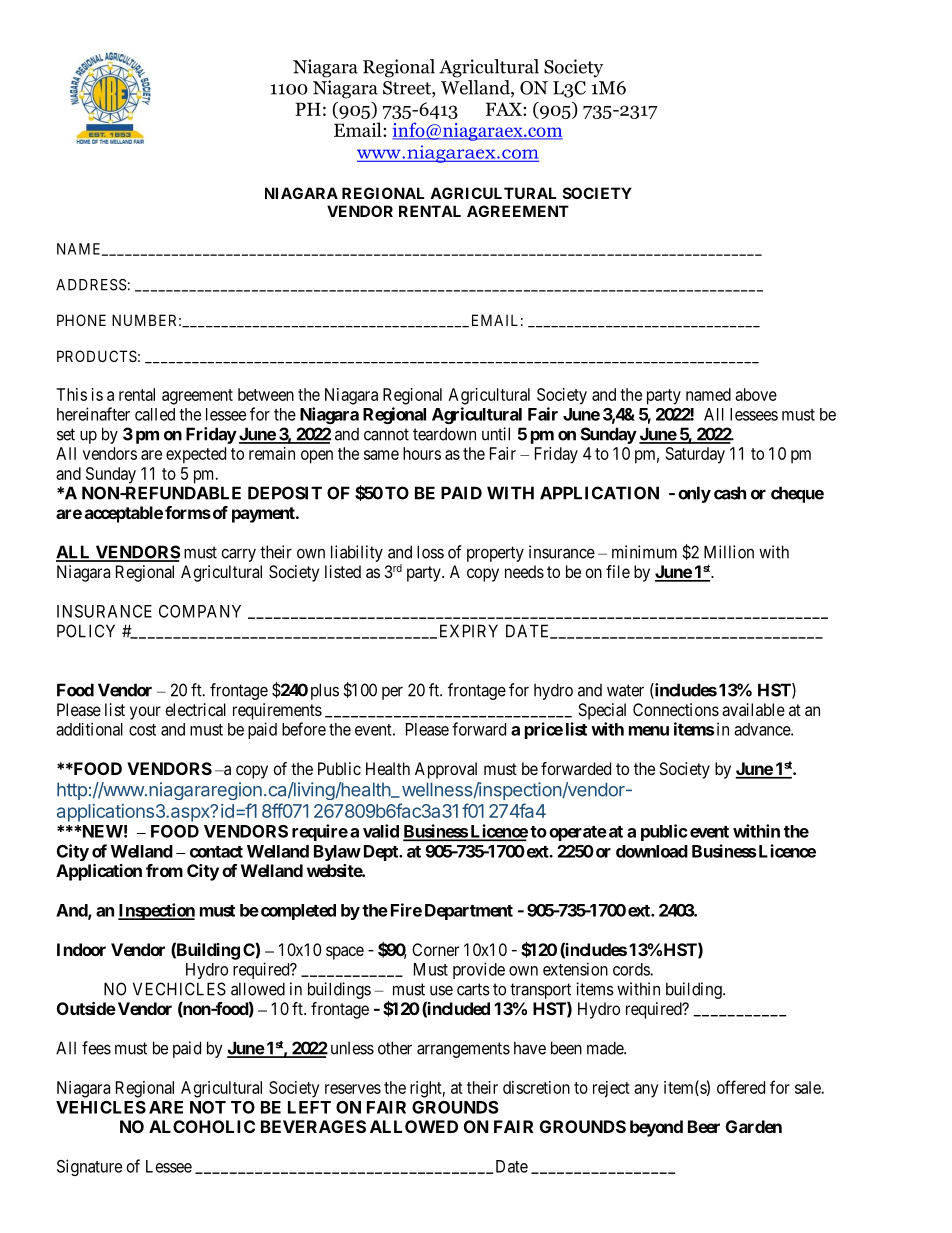 The image size is (952, 1233). I want to click on reserves, so click(353, 1089).
